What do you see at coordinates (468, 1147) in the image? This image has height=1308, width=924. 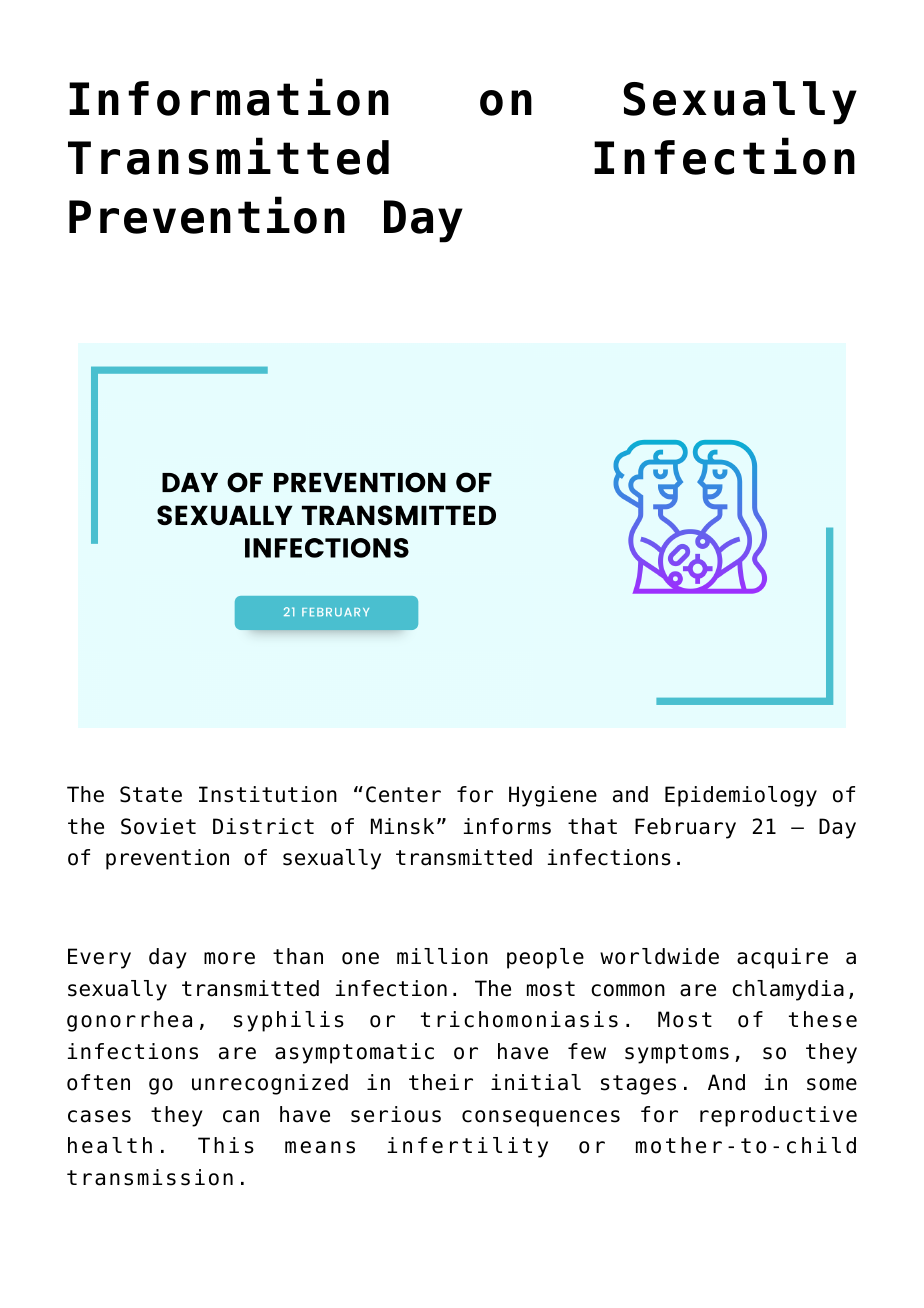 I see `infertility` at bounding box center [468, 1147].
